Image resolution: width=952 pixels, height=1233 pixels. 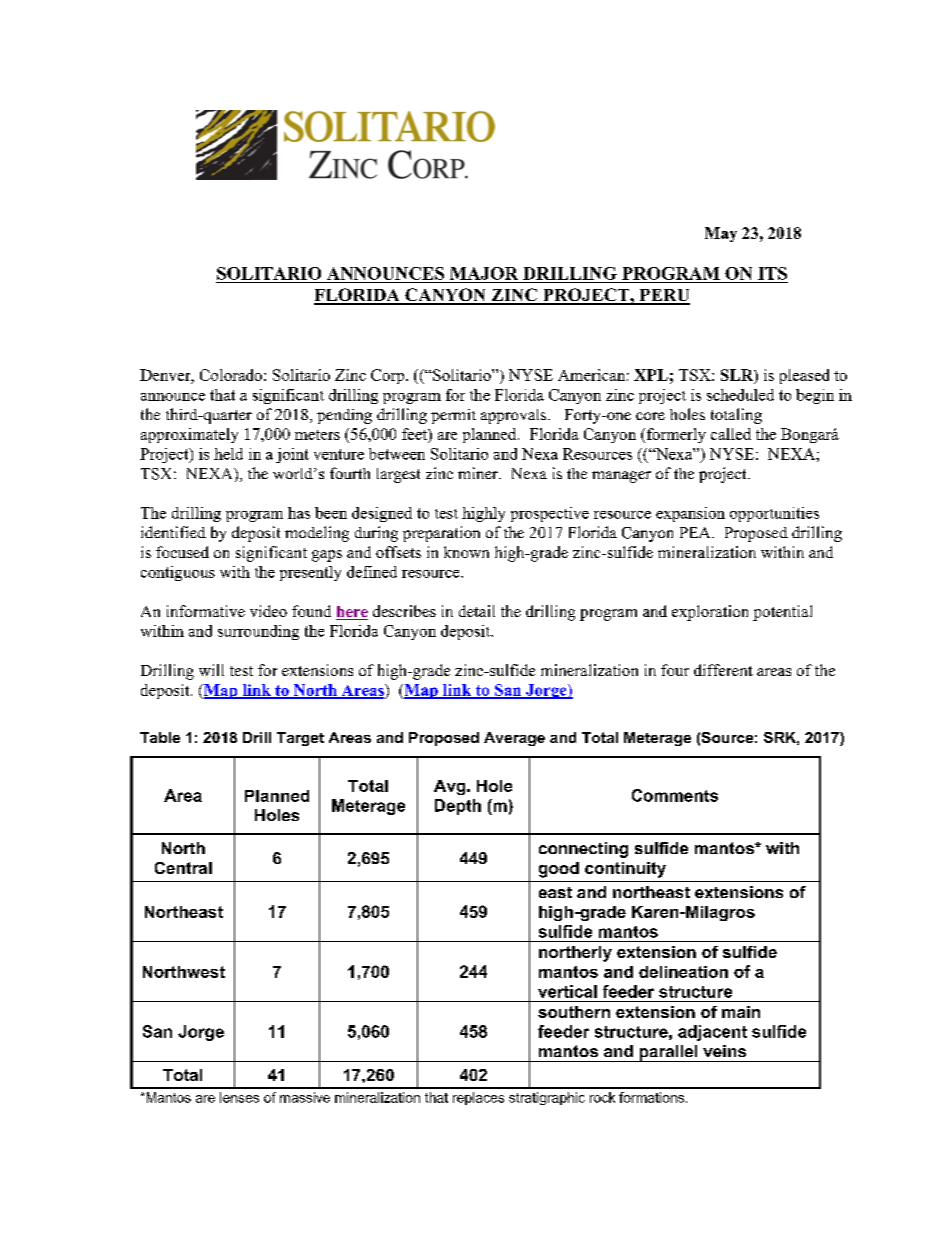 What do you see at coordinates (723, 670) in the page?
I see `different` at bounding box center [723, 670].
